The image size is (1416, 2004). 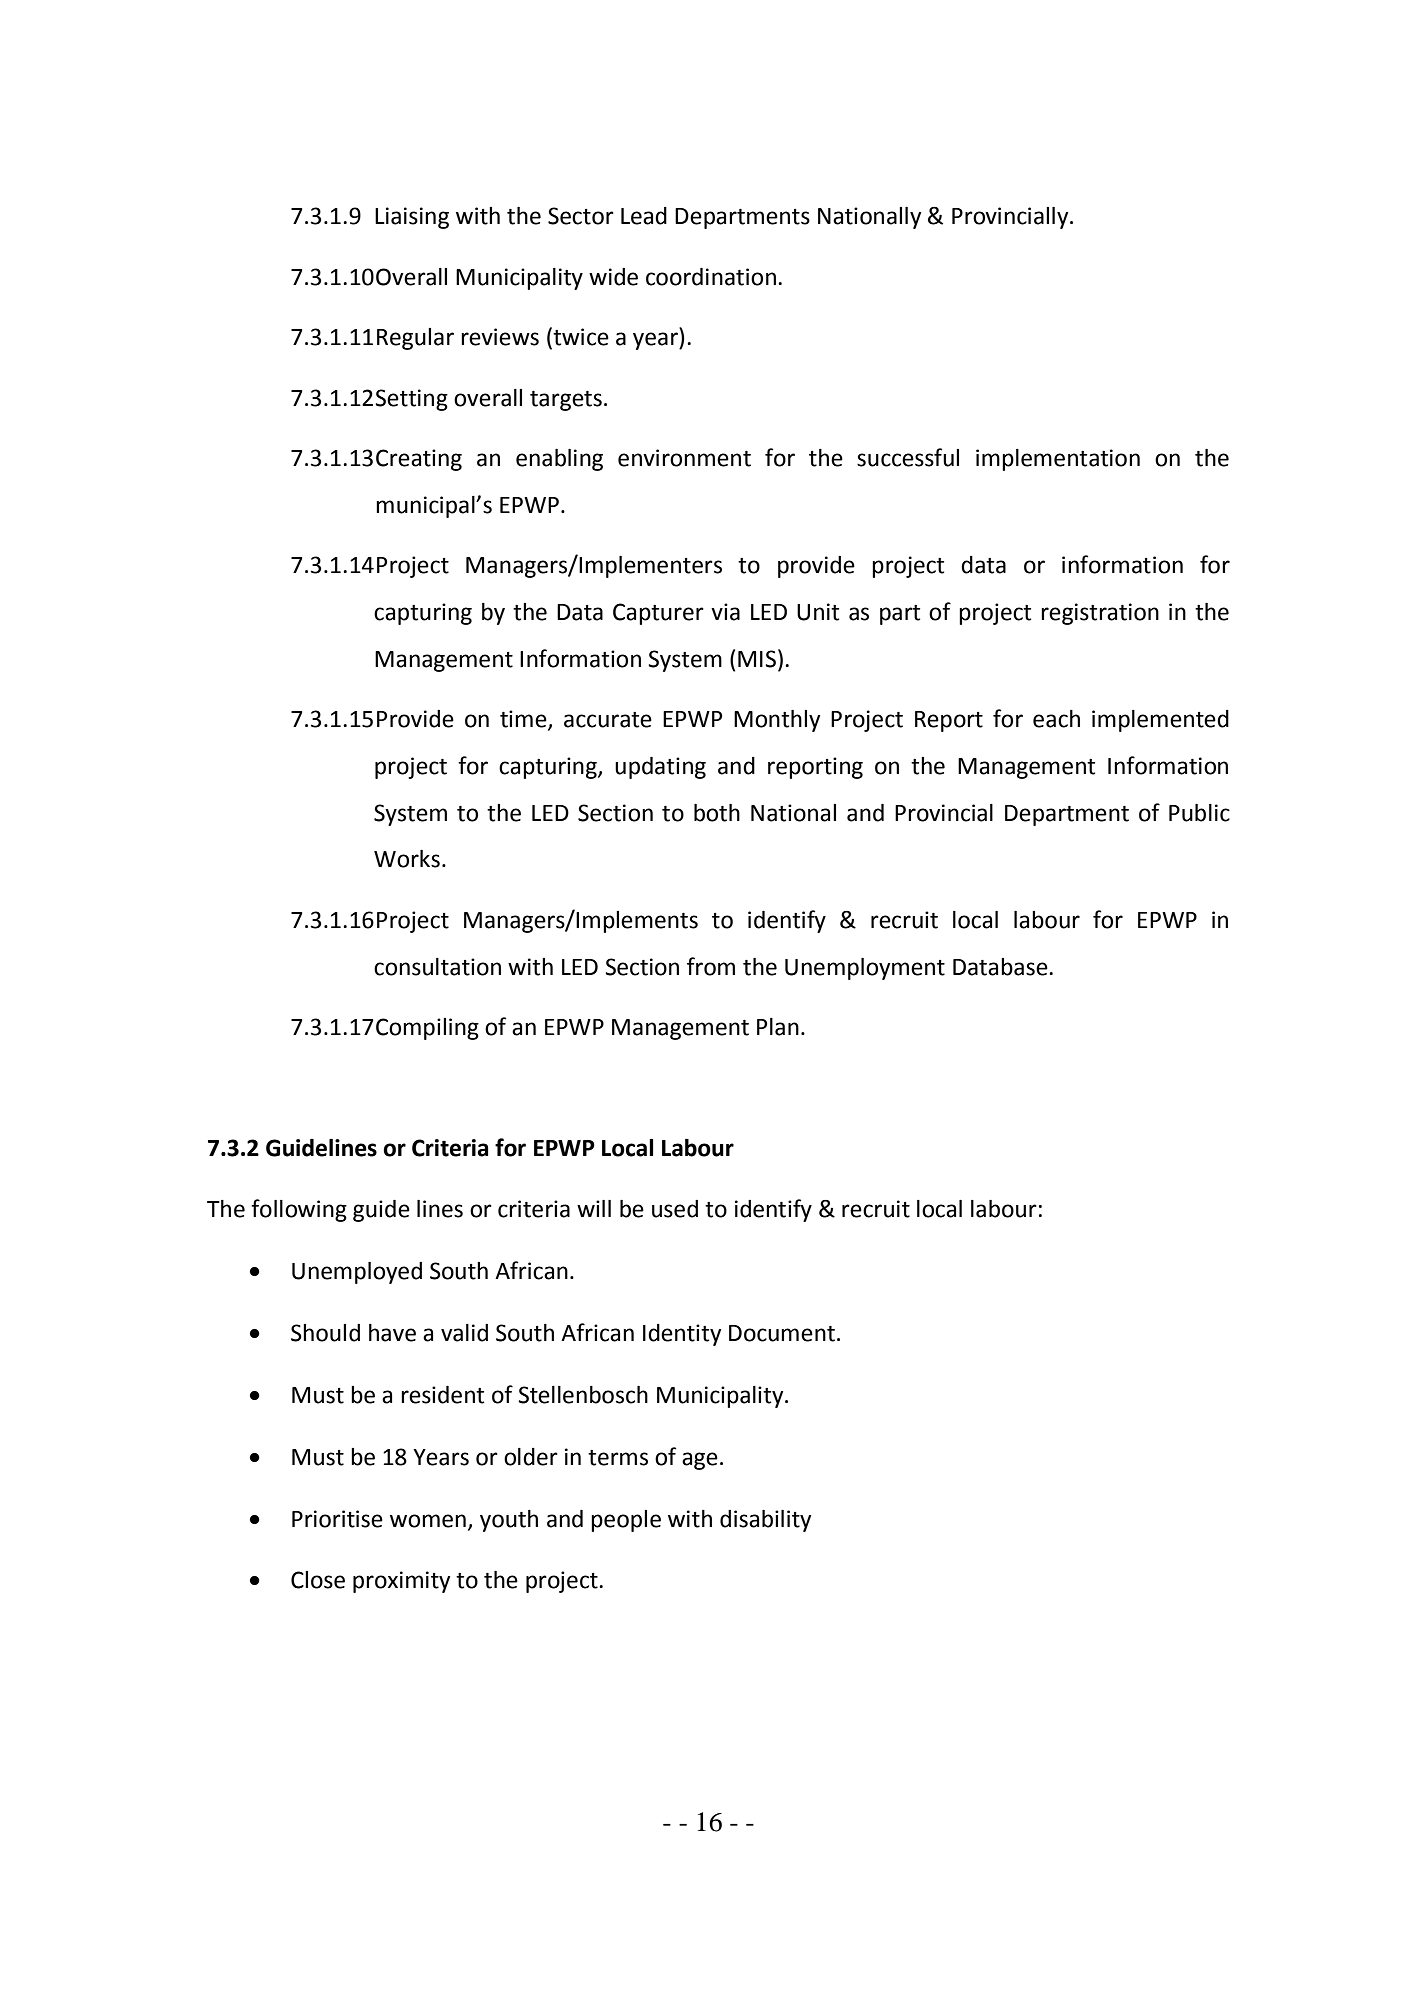 I want to click on implementation, so click(x=1058, y=460).
